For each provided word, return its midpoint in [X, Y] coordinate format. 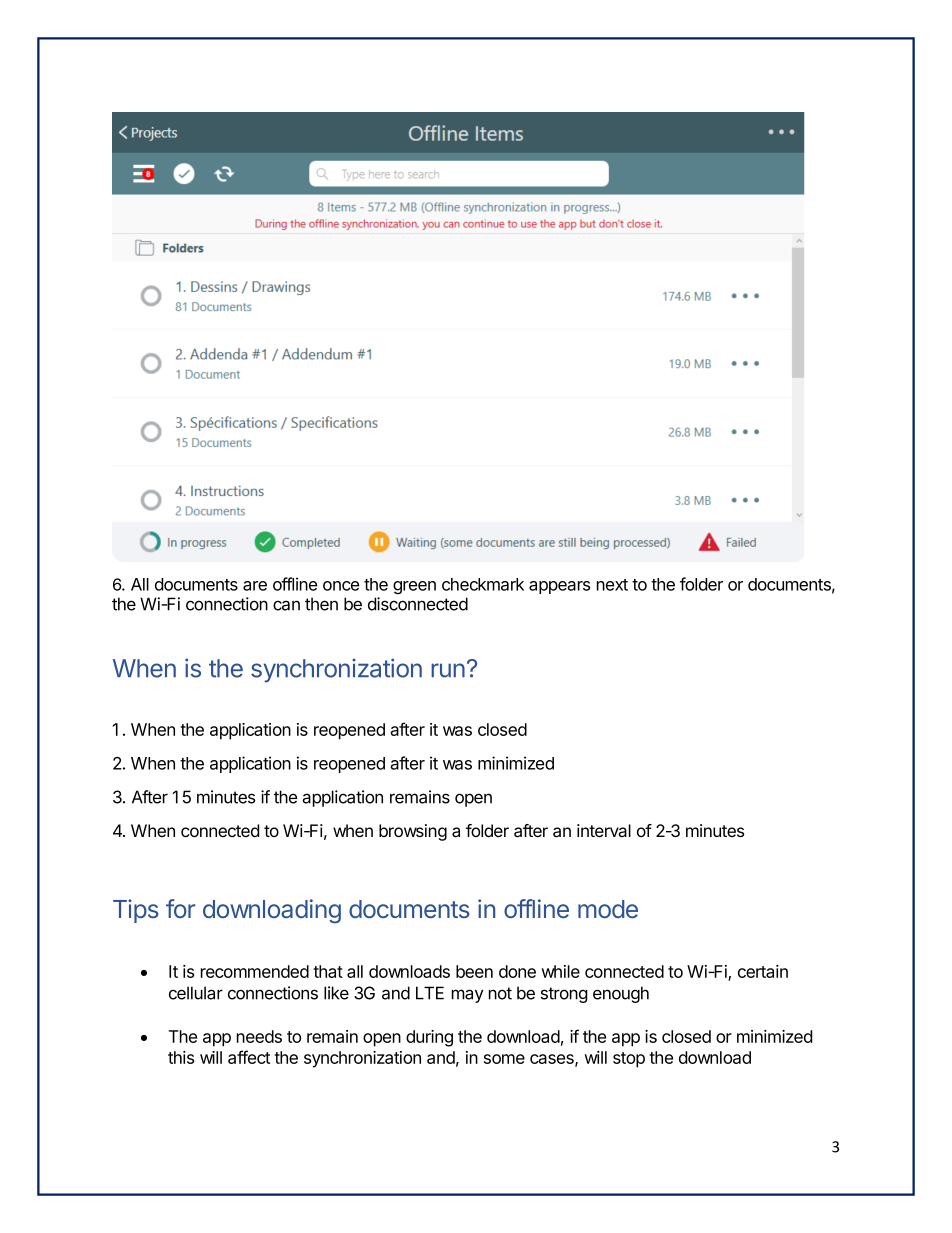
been [474, 971]
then [321, 604]
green [414, 587]
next [612, 585]
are [255, 586]
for [180, 908]
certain [763, 971]
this [181, 1057]
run [448, 670]
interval [604, 830]
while [560, 971]
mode [608, 909]
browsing [413, 832]
